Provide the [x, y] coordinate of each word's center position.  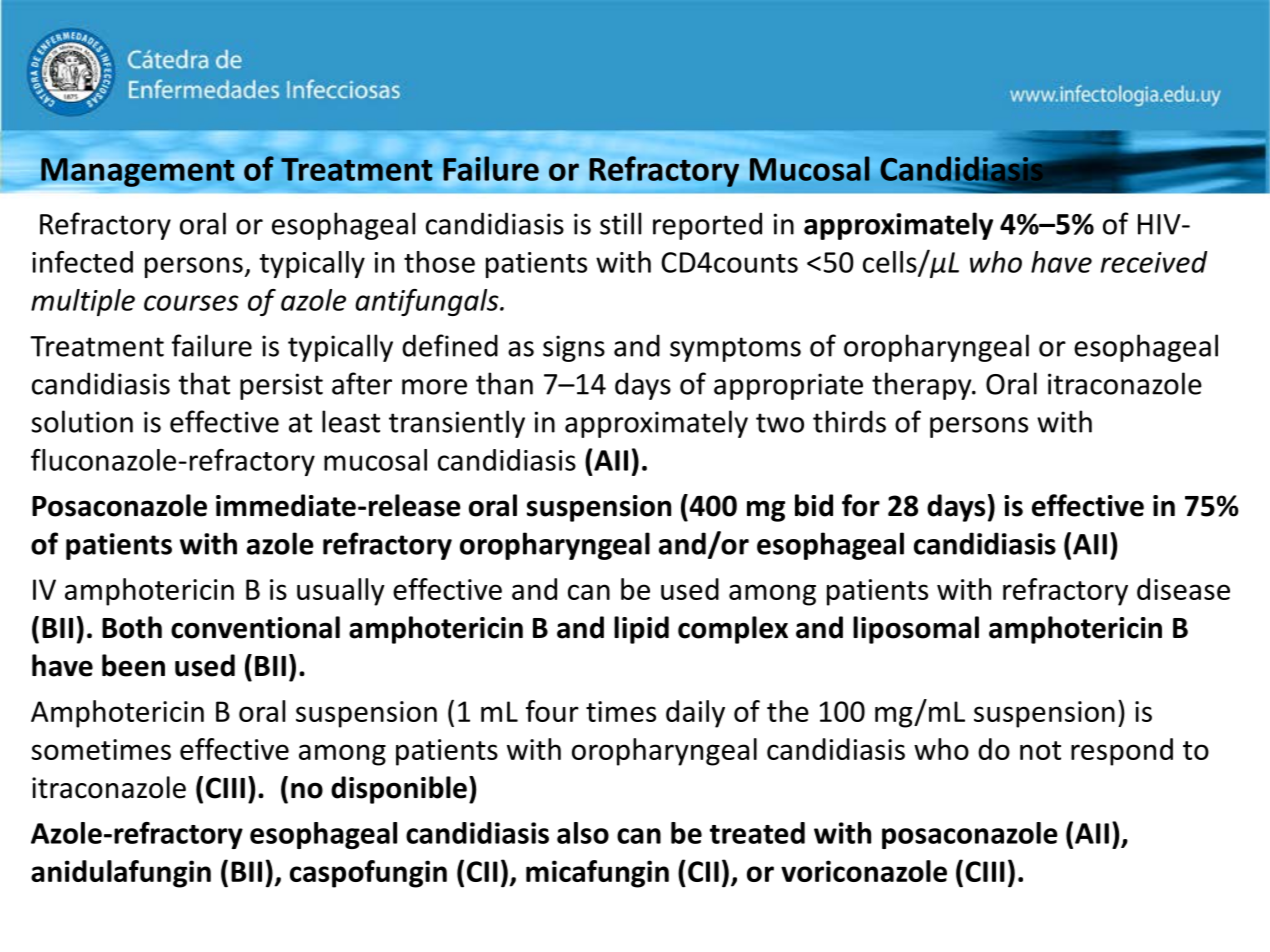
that [204, 383]
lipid [641, 630]
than [504, 383]
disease [1183, 589]
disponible [399, 790]
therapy [923, 386]
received [1154, 262]
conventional [255, 627]
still [620, 223]
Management [138, 172]
